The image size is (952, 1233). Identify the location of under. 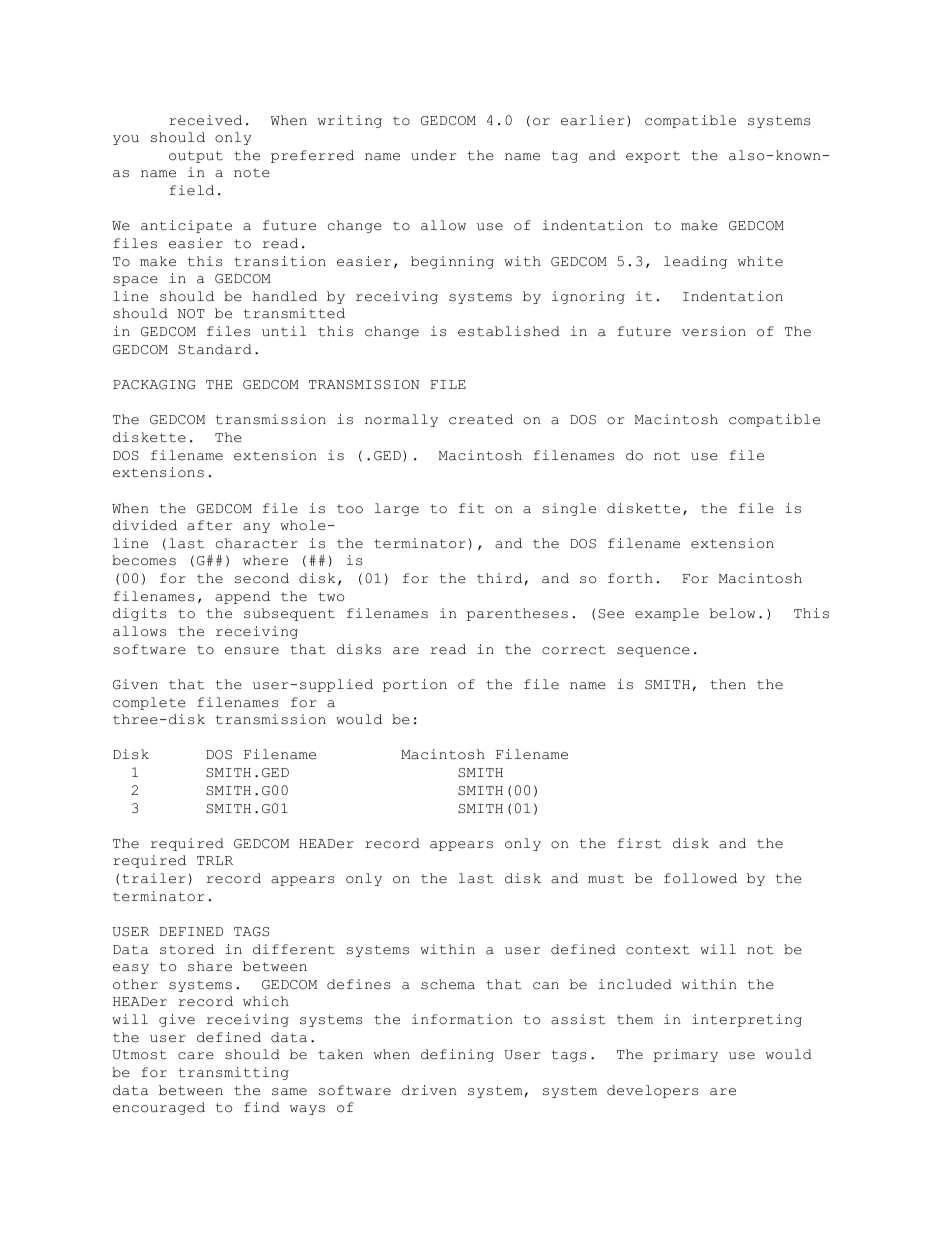
(434, 155).
